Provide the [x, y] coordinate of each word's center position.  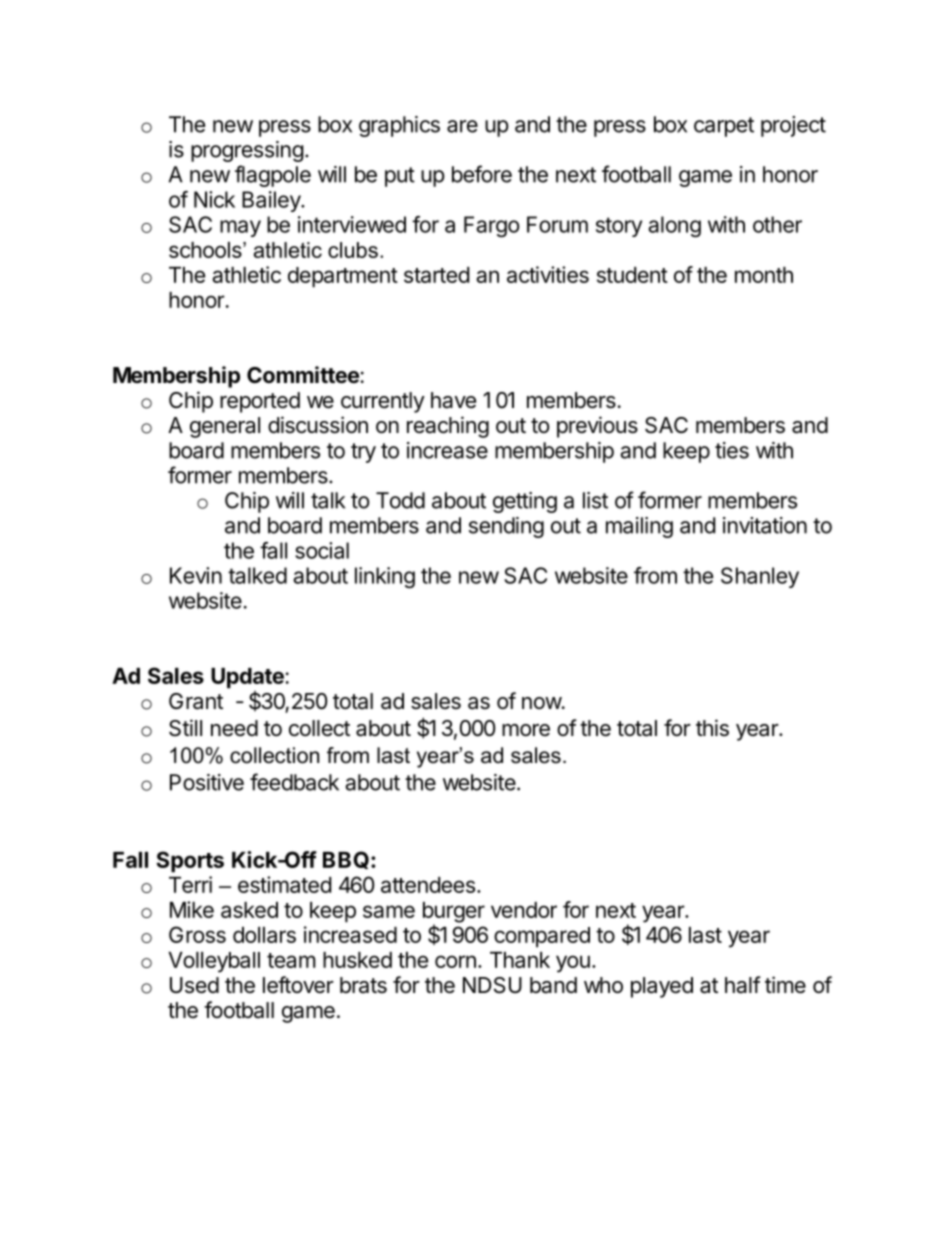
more [526, 730]
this [712, 728]
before [482, 174]
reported [260, 402]
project [793, 126]
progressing [247, 151]
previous [597, 427]
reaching [448, 427]
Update [248, 678]
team [291, 960]
